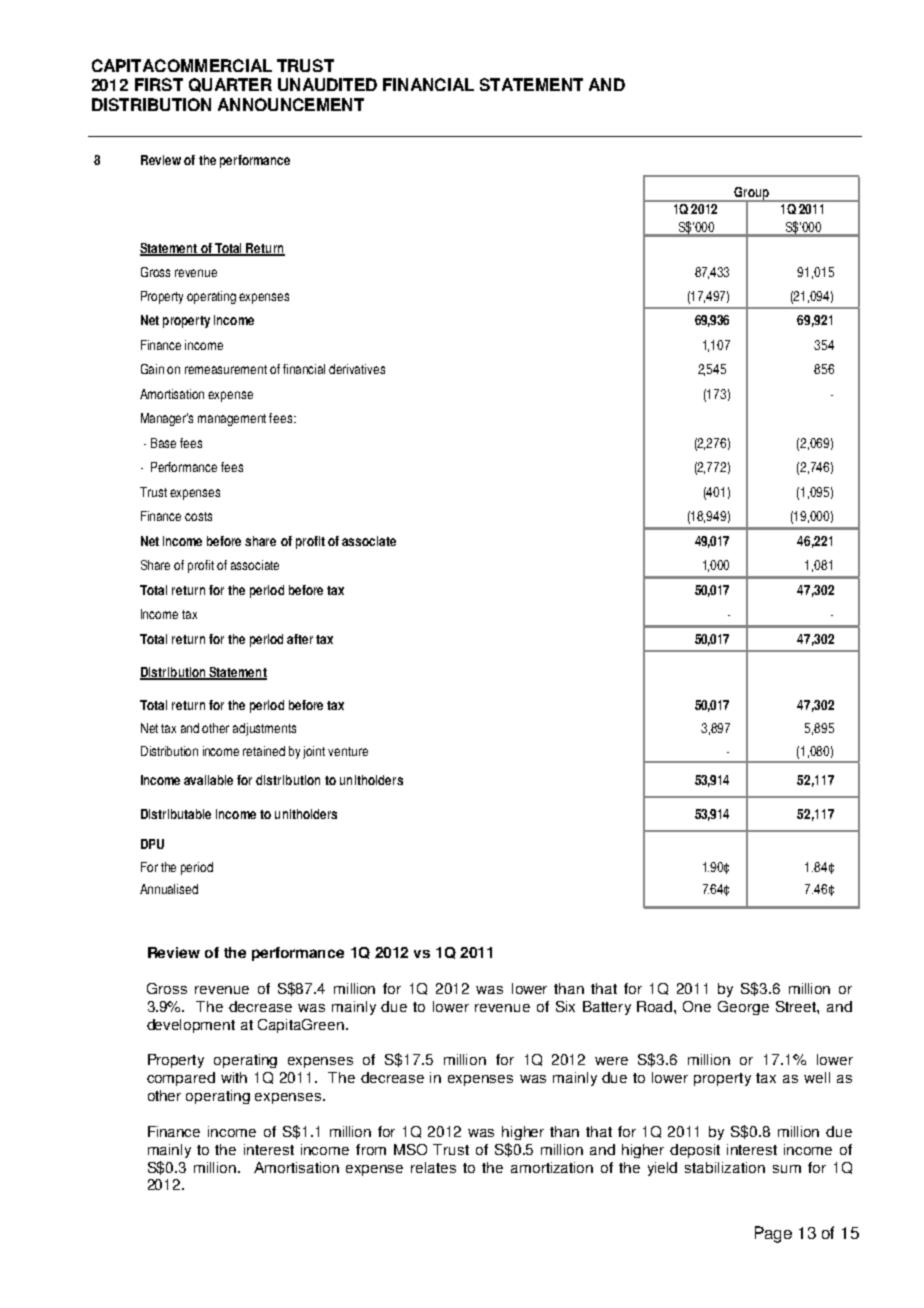 Image resolution: width=924 pixels, height=1308 pixels. I want to click on QUARTER, so click(230, 85).
